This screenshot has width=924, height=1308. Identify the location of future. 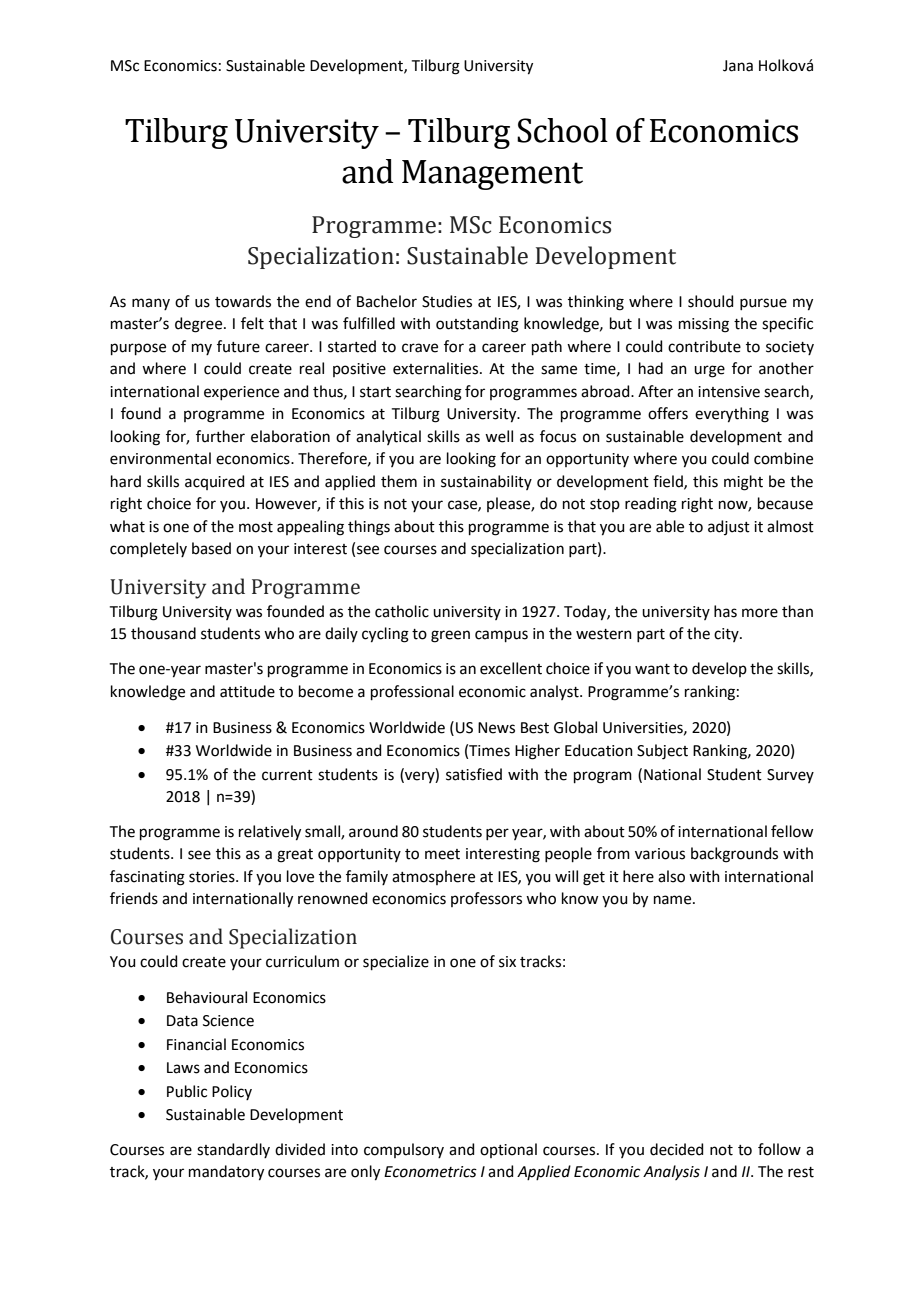
(238, 346).
